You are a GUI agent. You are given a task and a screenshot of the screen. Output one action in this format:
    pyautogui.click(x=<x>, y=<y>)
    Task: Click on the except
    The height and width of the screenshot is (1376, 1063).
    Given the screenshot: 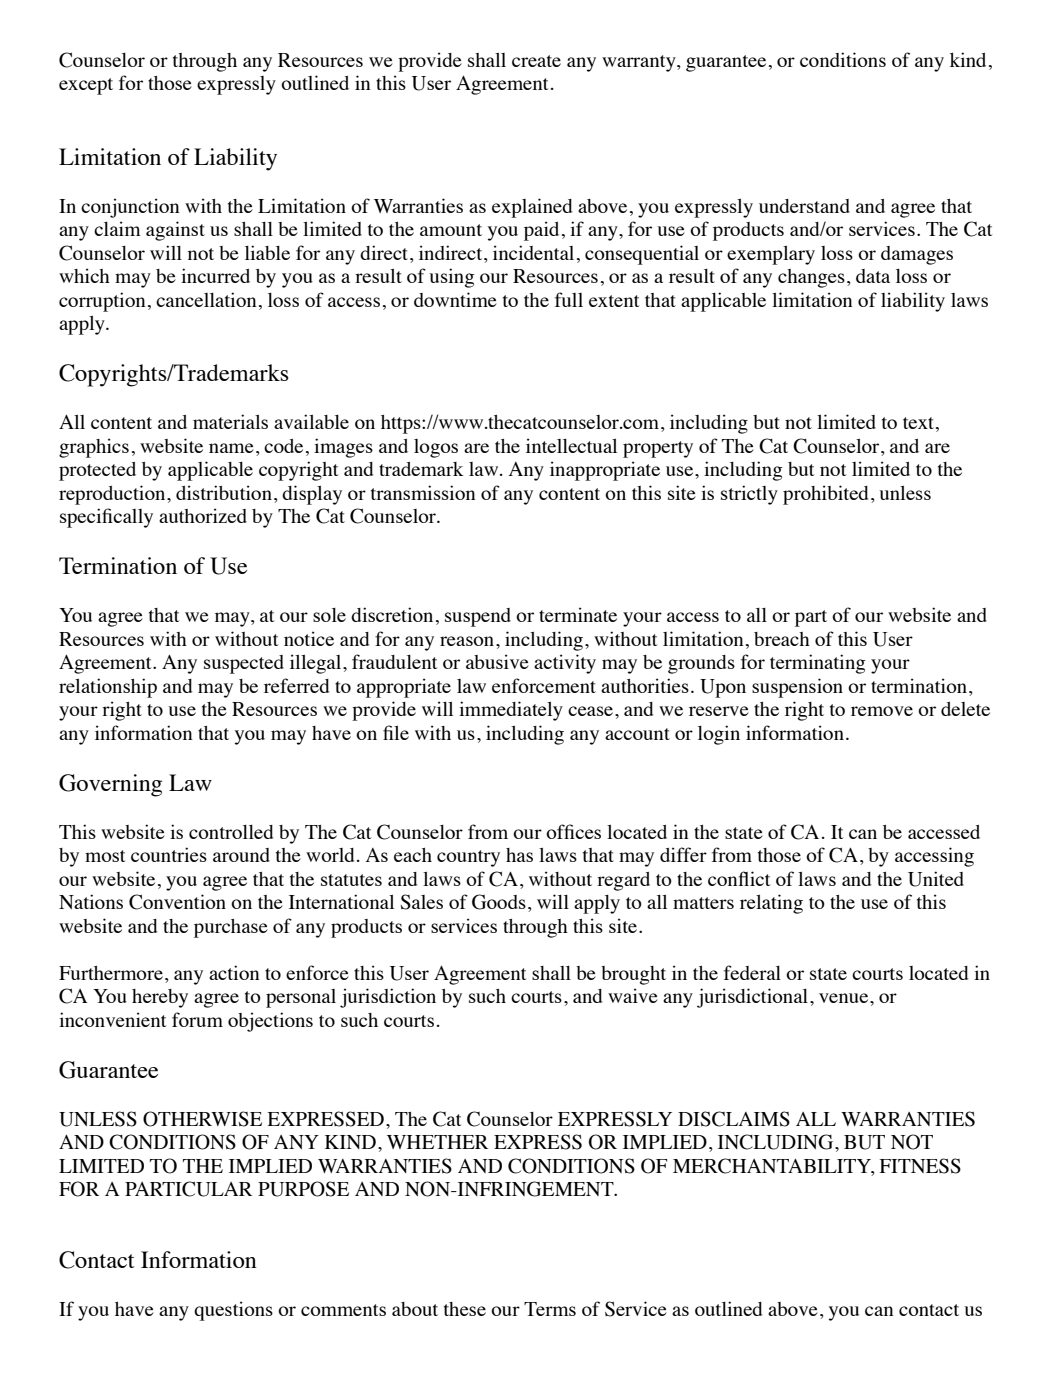 What is the action you would take?
    pyautogui.click(x=86, y=86)
